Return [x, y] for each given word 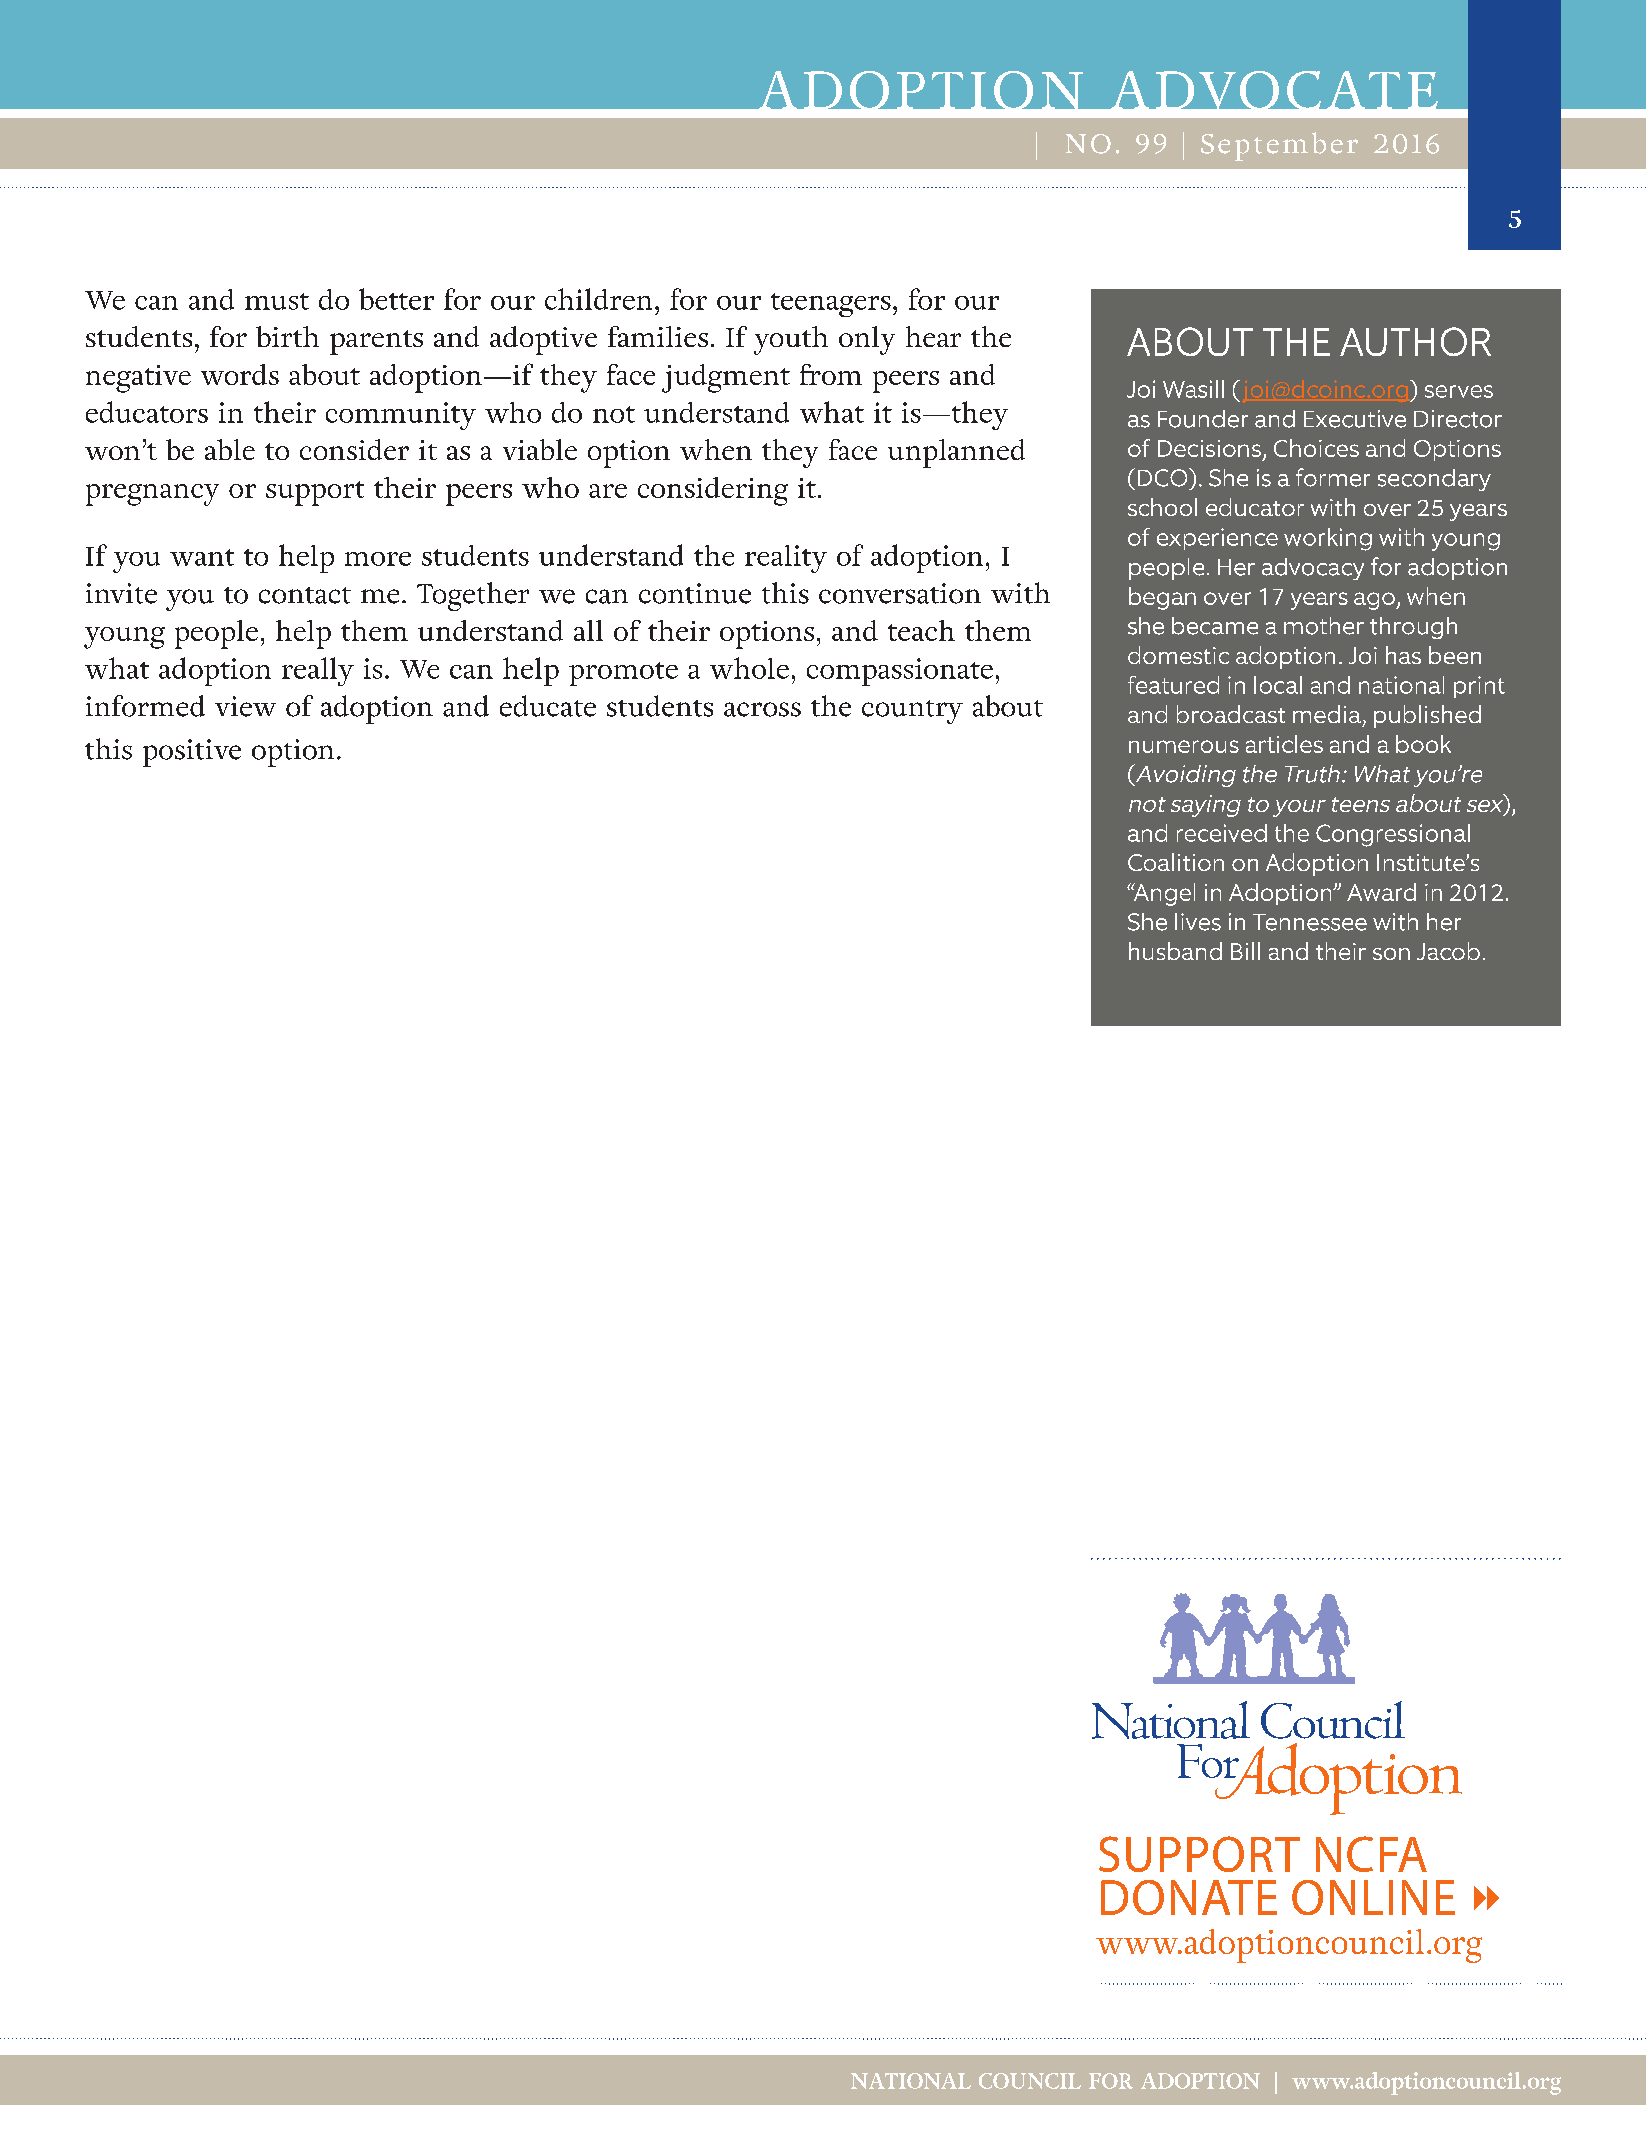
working [1328, 539]
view [245, 706]
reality [786, 559]
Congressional [1393, 835]
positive [192, 753]
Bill [1245, 951]
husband [1175, 951]
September [1279, 146]
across [762, 709]
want [202, 557]
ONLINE [1373, 1897]
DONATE [1189, 1897]
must [277, 301]
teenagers [831, 305]
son [1391, 954]
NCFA [1371, 1854]
